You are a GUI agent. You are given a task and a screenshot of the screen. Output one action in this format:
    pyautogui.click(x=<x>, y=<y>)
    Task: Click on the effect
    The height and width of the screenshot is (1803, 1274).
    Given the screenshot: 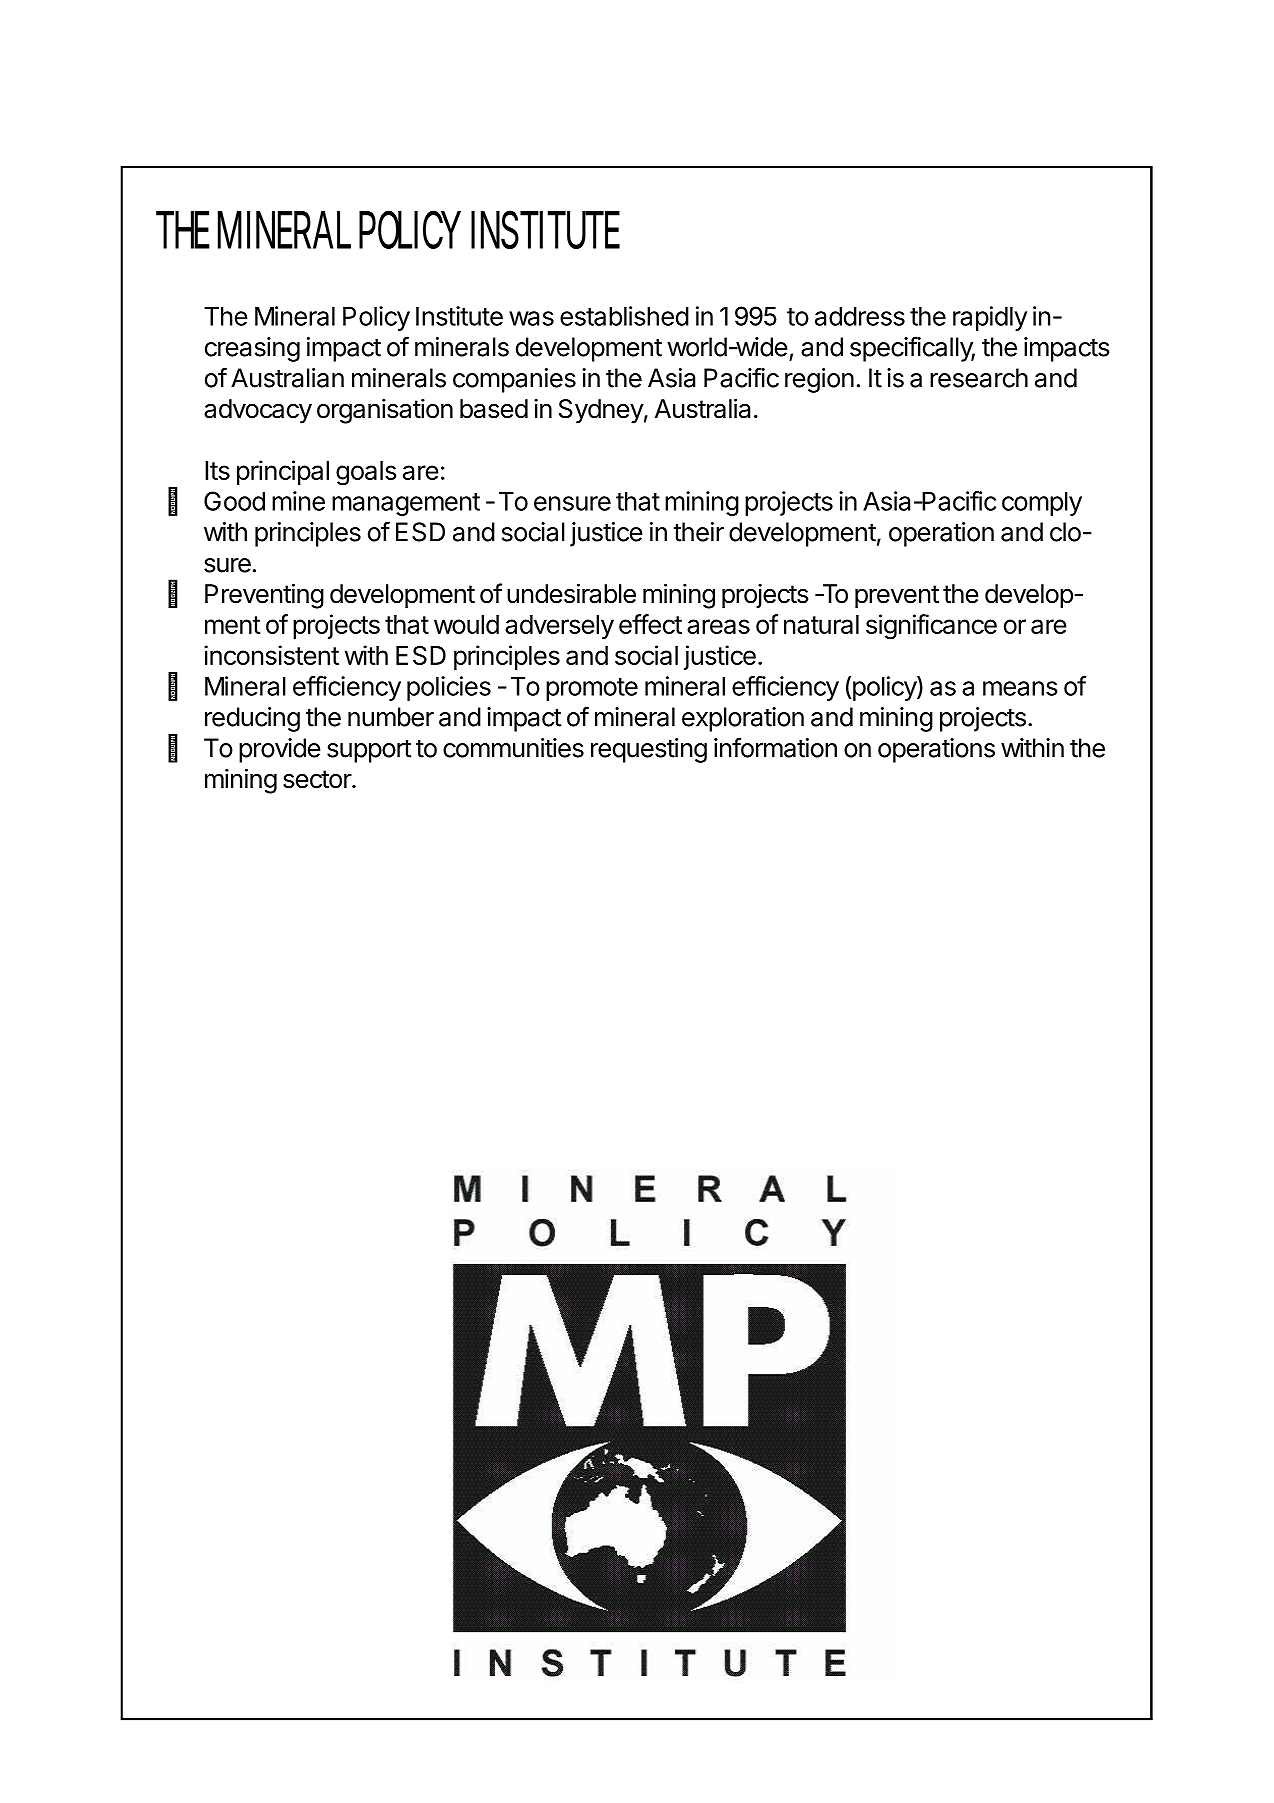 What is the action you would take?
    pyautogui.click(x=650, y=624)
